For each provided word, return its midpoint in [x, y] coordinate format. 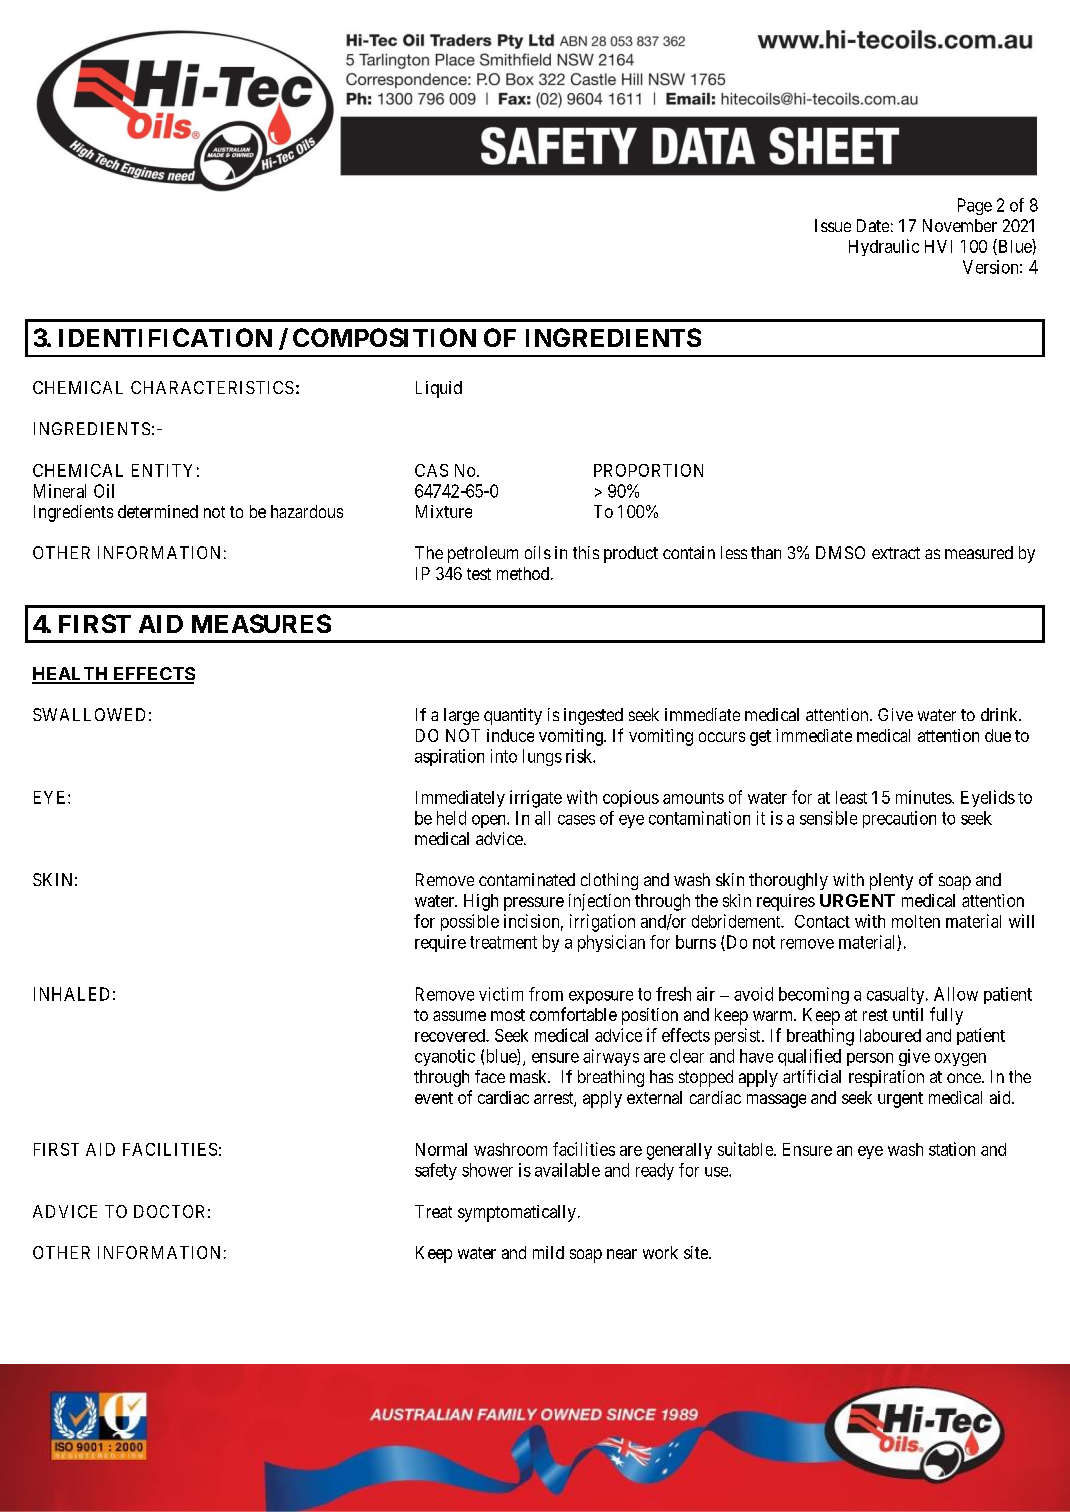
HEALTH [71, 675]
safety [436, 1171]
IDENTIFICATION [165, 337]
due [998, 735]
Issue [833, 225]
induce [510, 735]
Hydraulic [884, 247]
